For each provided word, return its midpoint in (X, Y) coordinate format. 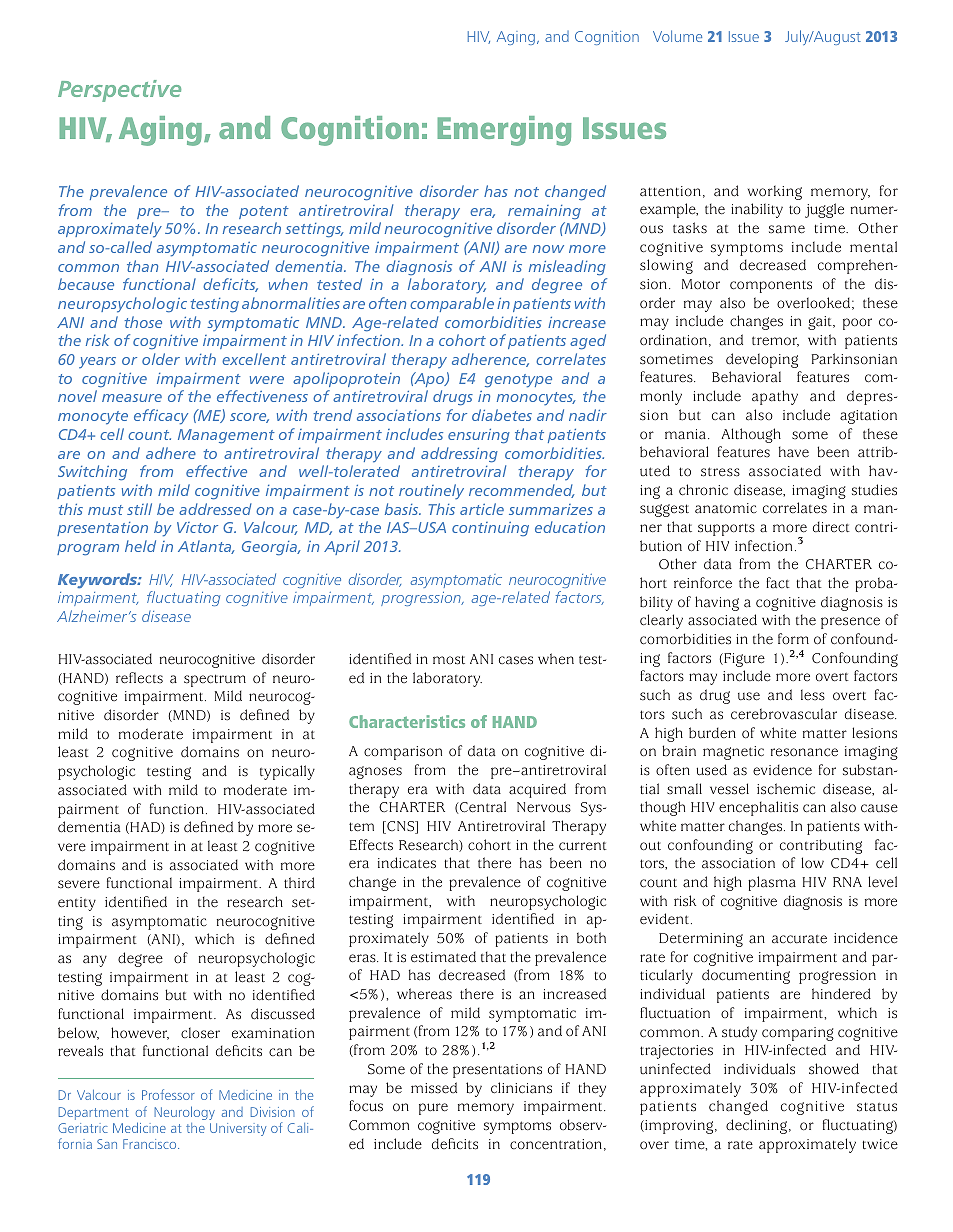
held (140, 546)
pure (433, 1109)
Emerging (504, 131)
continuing (490, 529)
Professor (168, 1094)
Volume (677, 36)
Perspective (119, 91)
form (793, 638)
